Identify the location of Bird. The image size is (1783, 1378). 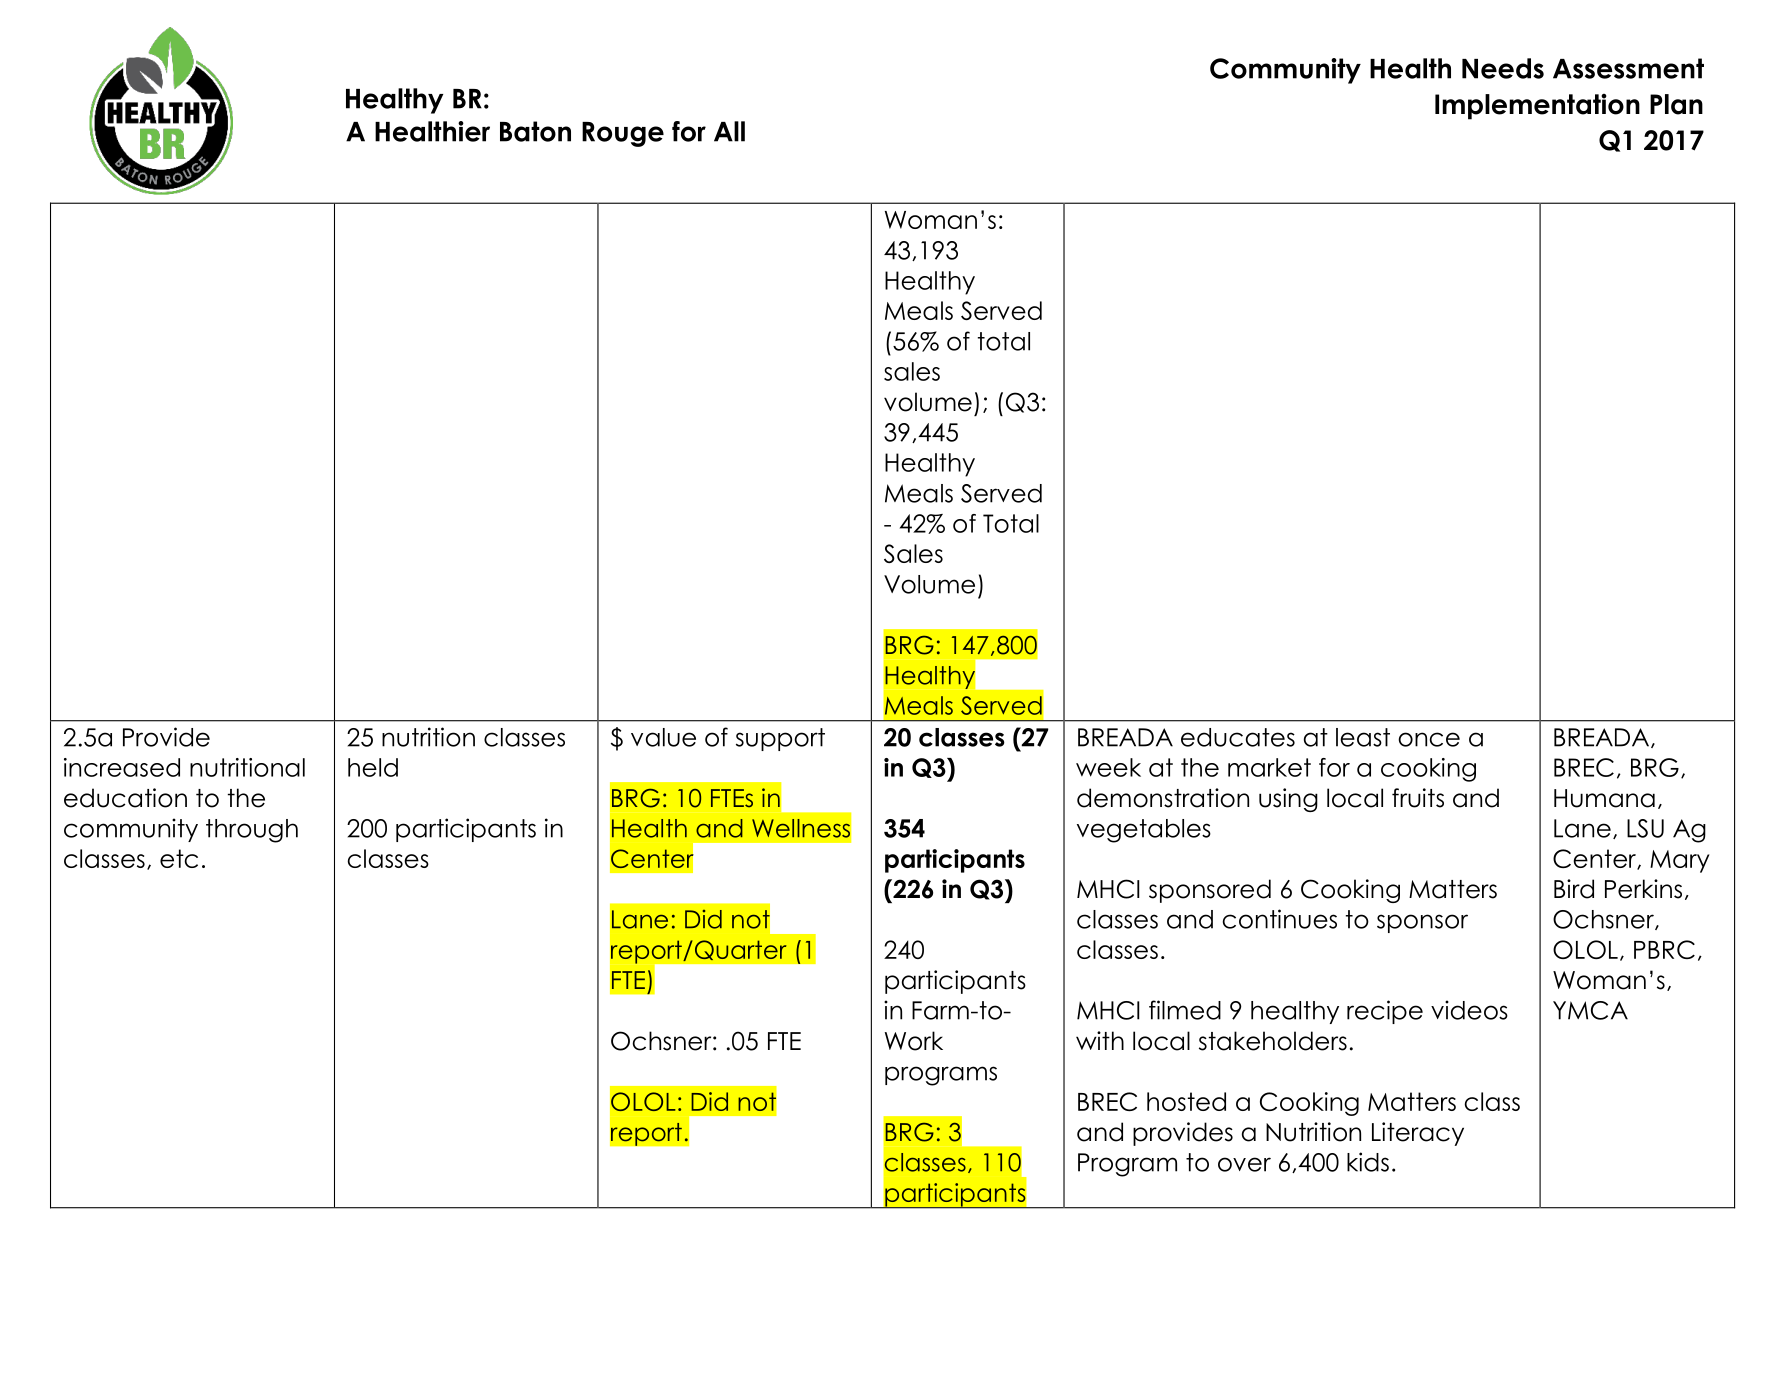
(1574, 889).
